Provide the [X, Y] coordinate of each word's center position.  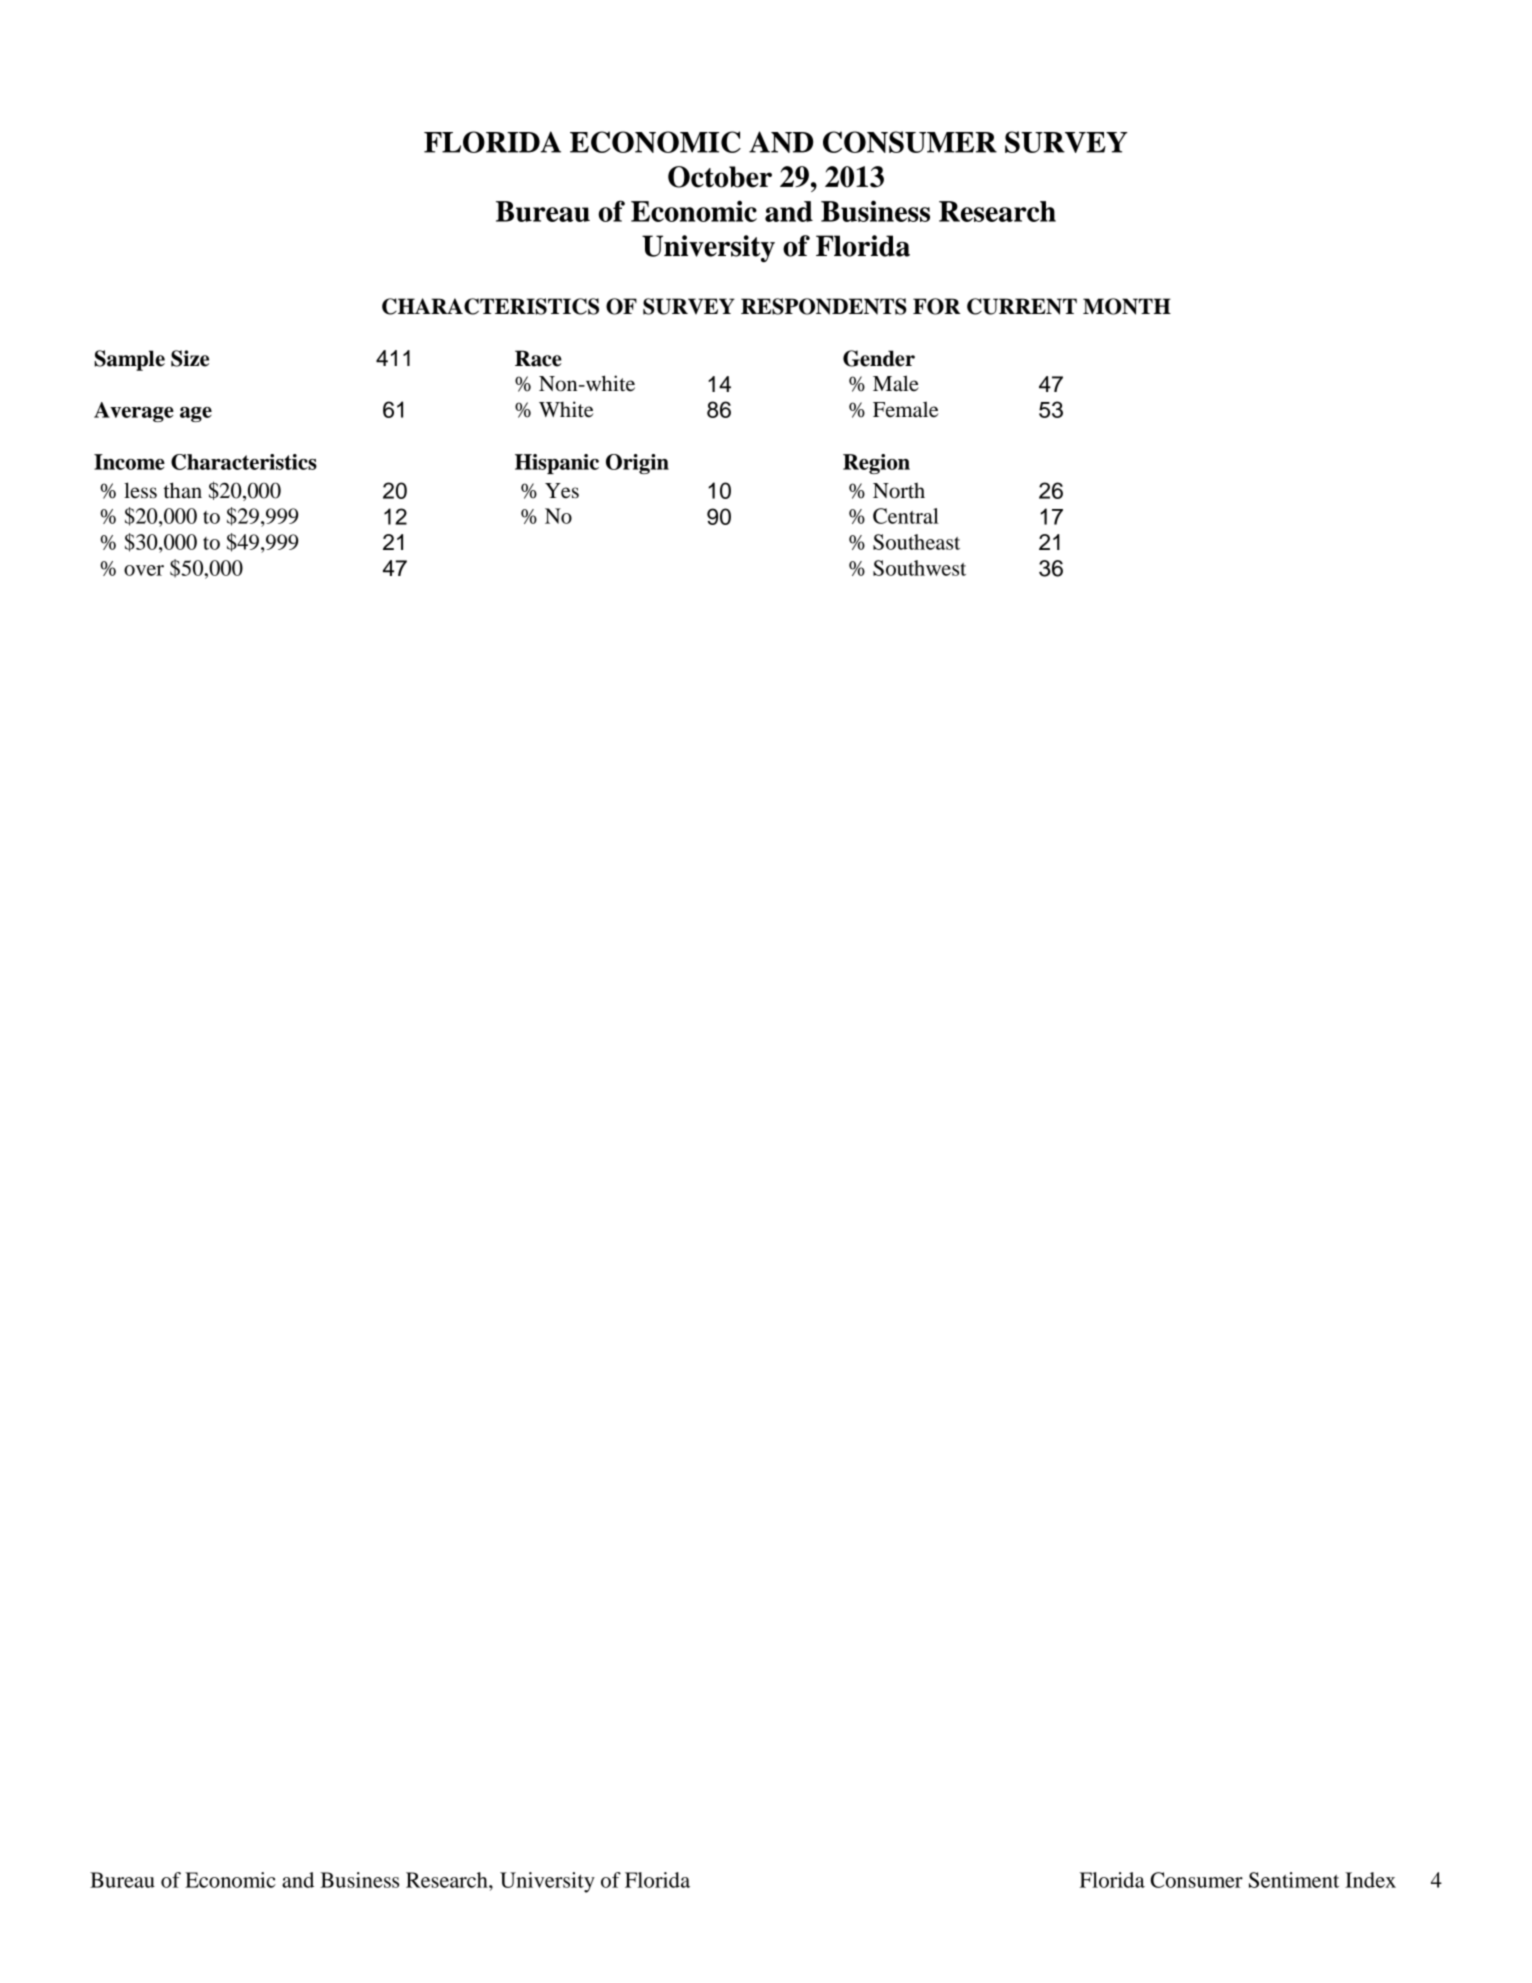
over [144, 570]
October [720, 177]
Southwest [919, 568]
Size [190, 358]
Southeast [916, 542]
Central [906, 516]
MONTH [1127, 306]
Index [1370, 1880]
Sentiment [1294, 1880]
